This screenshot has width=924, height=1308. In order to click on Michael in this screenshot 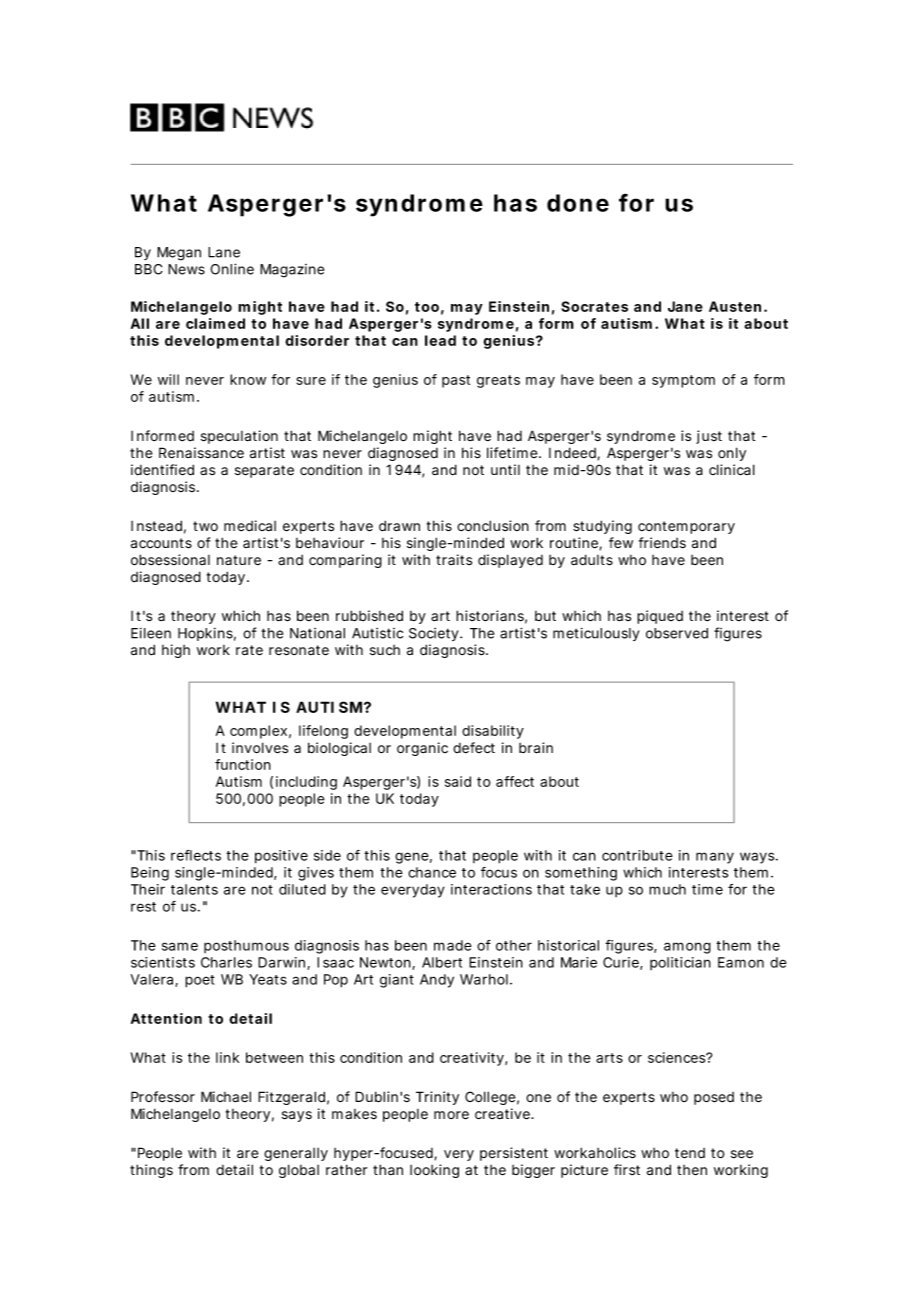, I will do `click(226, 1096)`.
